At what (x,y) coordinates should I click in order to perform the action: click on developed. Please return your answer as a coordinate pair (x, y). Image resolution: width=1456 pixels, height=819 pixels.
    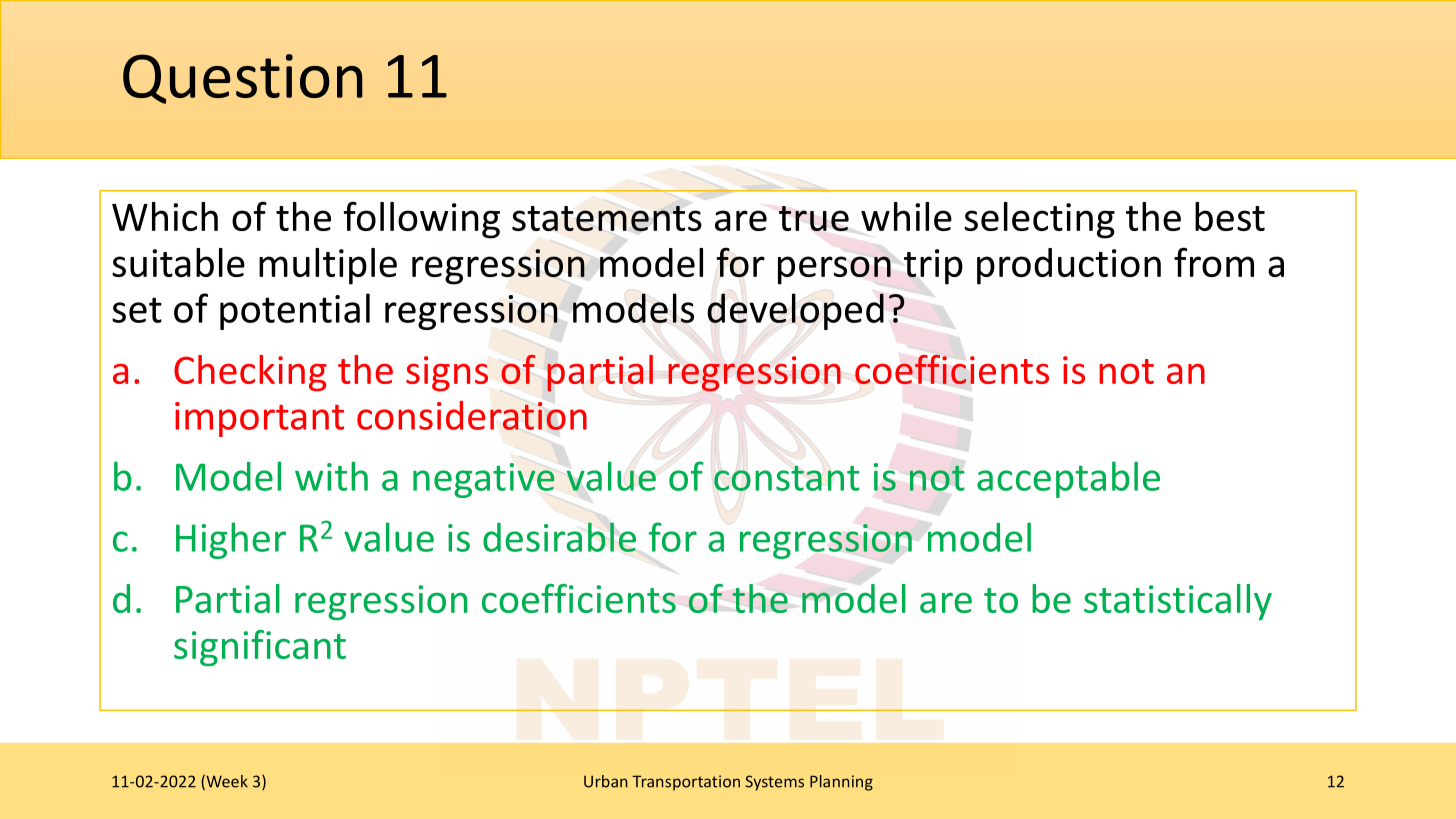
    Looking at the image, I should click on (795, 311).
